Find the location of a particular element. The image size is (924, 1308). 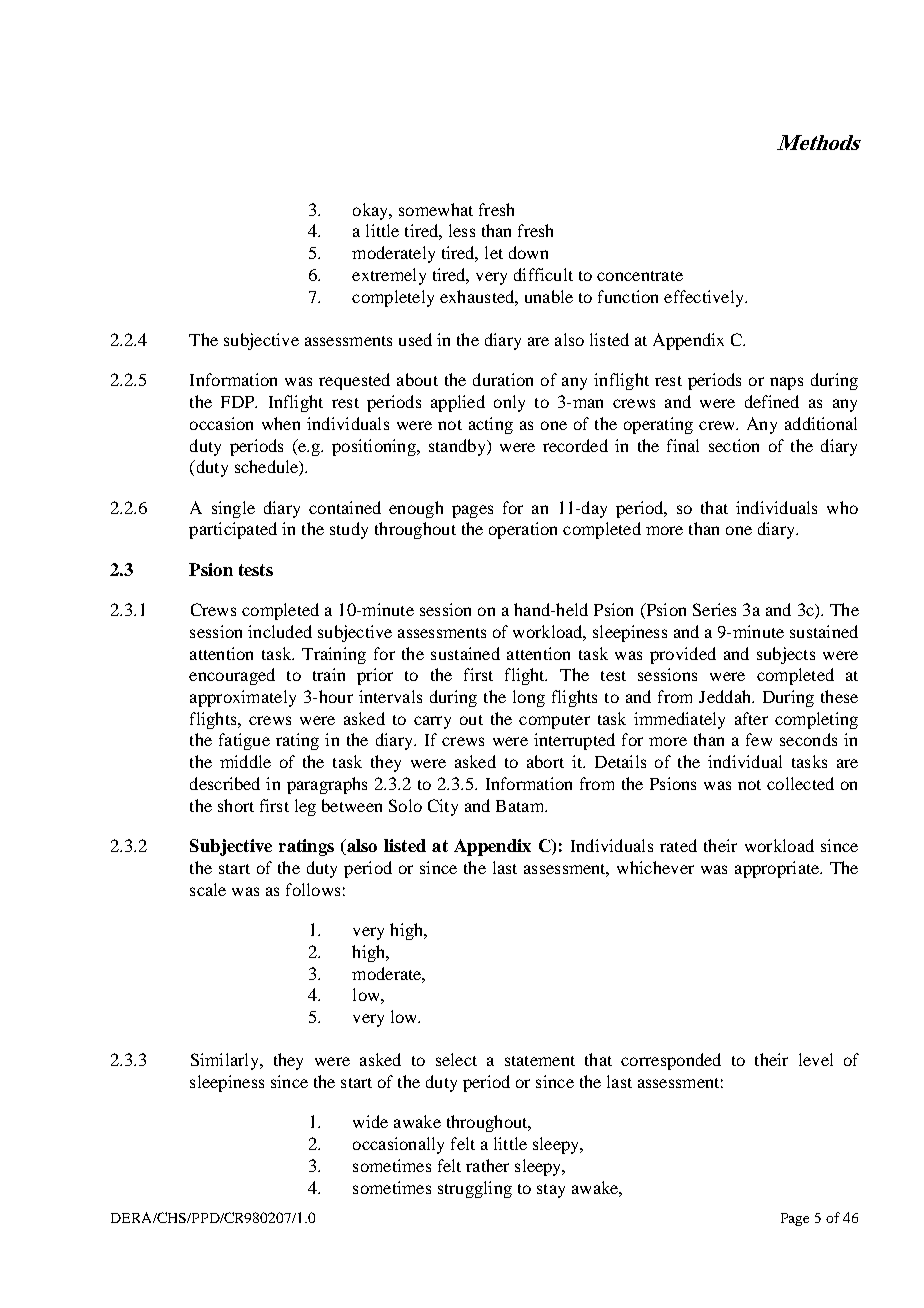

down is located at coordinates (528, 252).
